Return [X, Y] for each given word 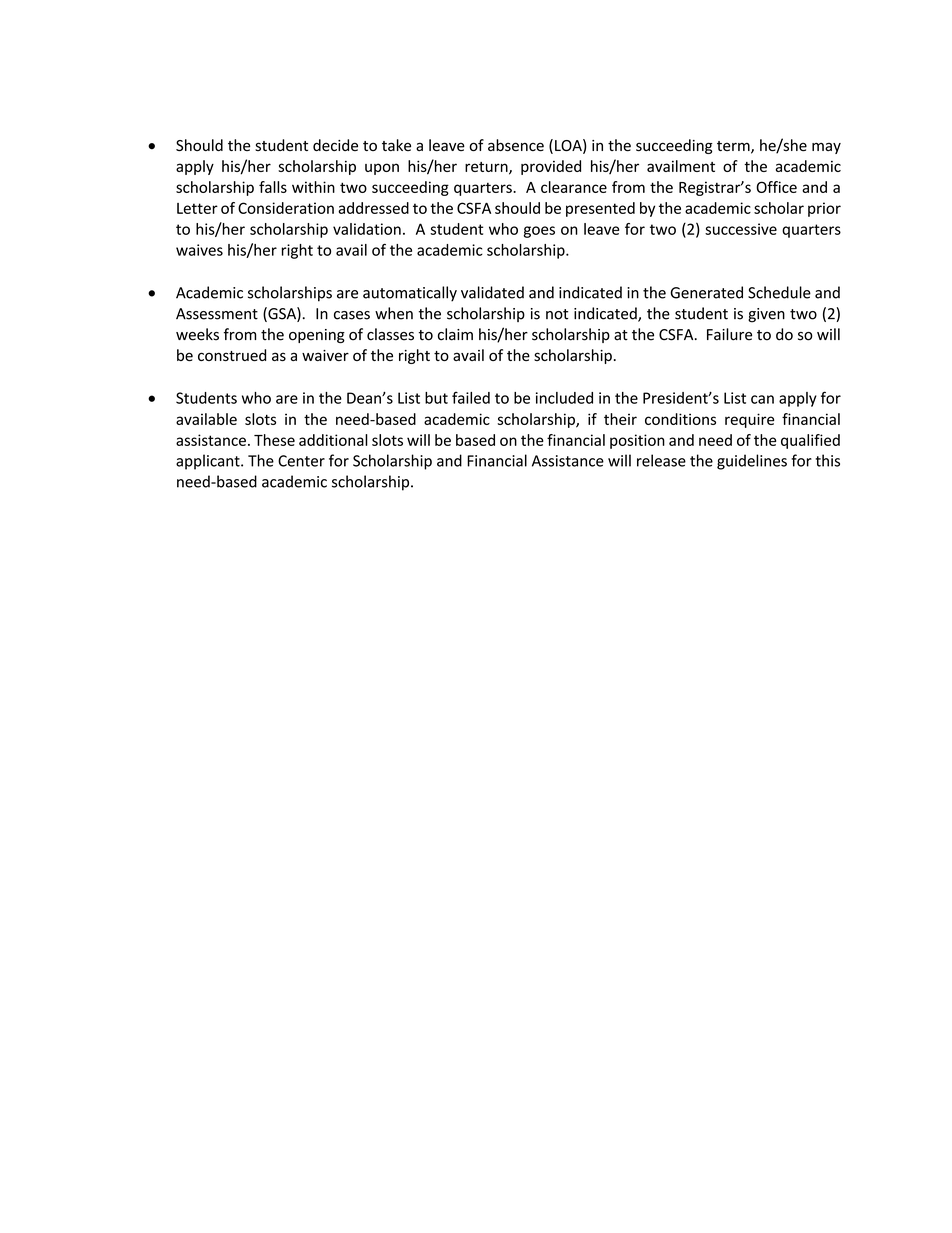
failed [471, 397]
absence [516, 145]
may [826, 148]
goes [539, 232]
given [766, 315]
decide [335, 145]
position [637, 441]
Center [301, 461]
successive [741, 229]
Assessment [217, 314]
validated [492, 292]
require [749, 420]
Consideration [286, 208]
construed [232, 355]
